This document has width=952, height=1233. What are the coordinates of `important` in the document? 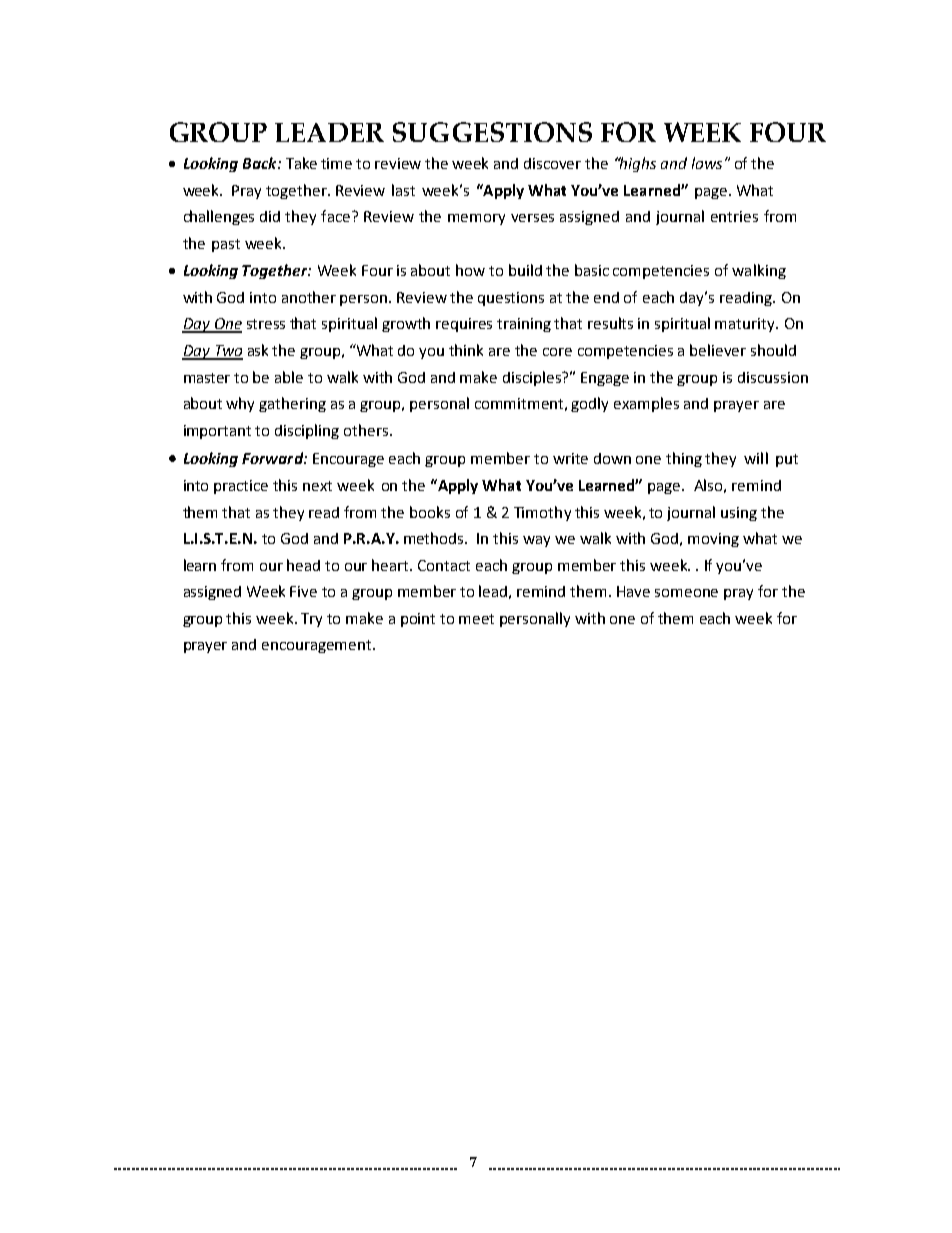 It's located at (217, 432).
